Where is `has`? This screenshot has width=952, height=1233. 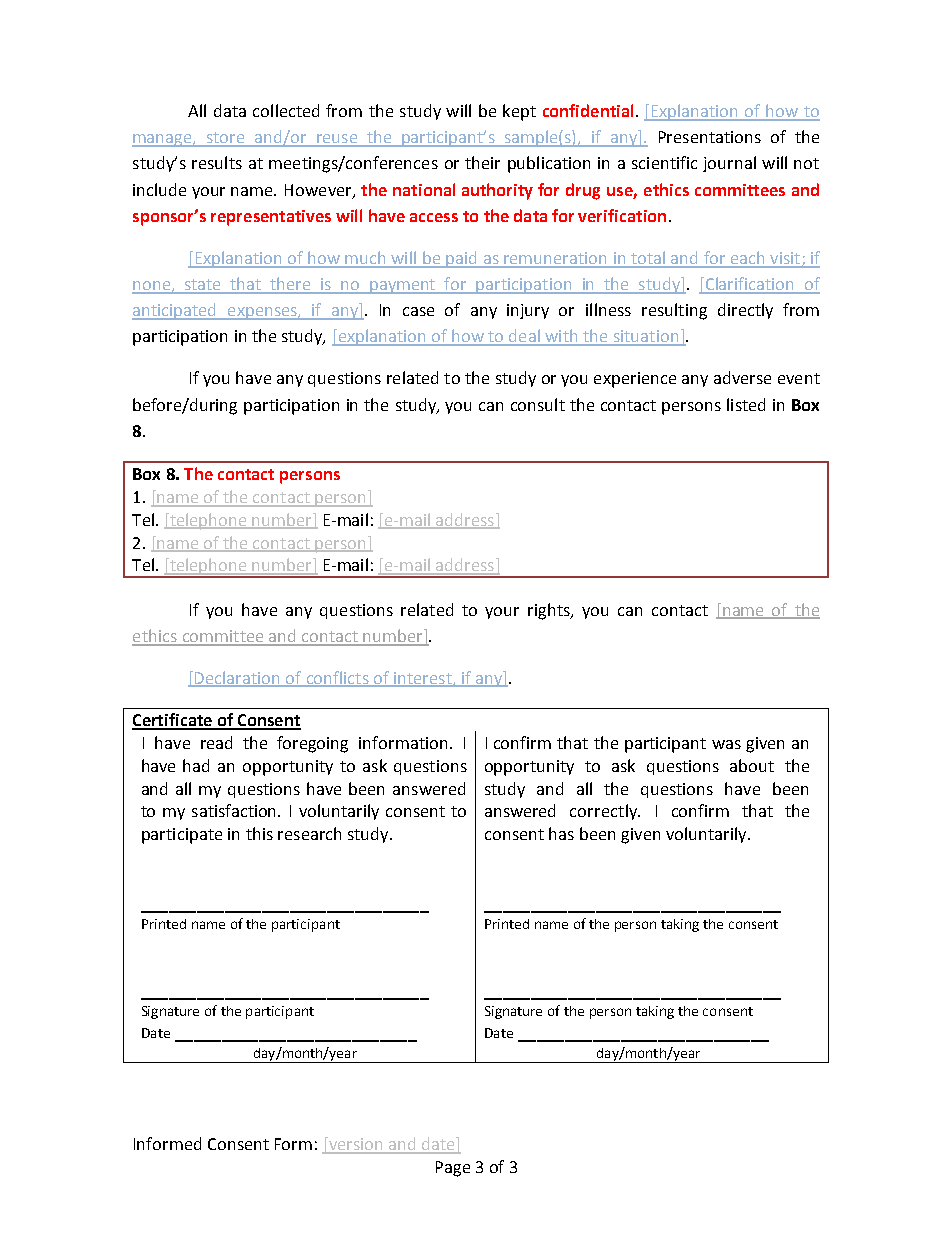
has is located at coordinates (561, 833).
